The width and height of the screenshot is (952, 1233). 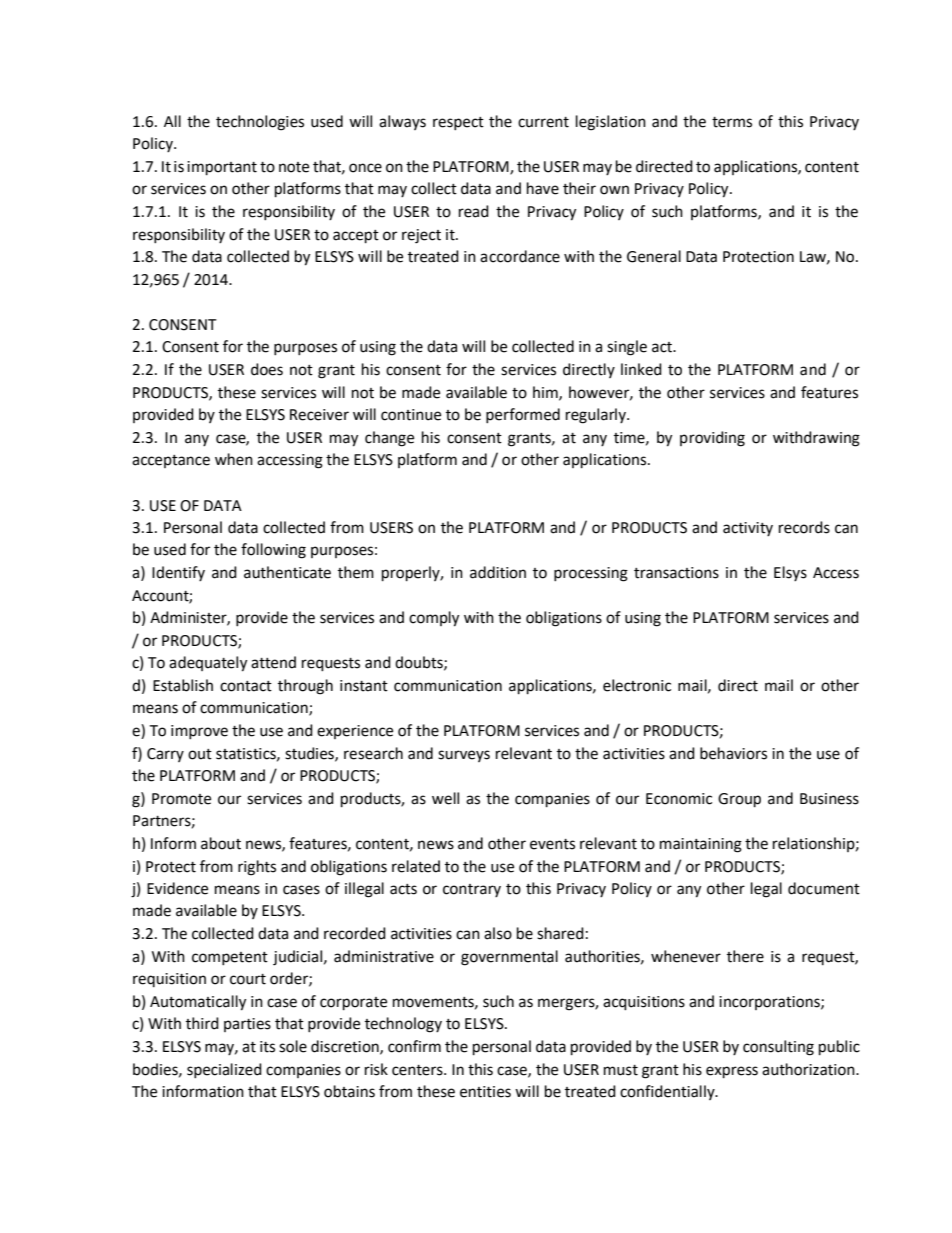 What do you see at coordinates (732, 122) in the screenshot?
I see `terms` at bounding box center [732, 122].
